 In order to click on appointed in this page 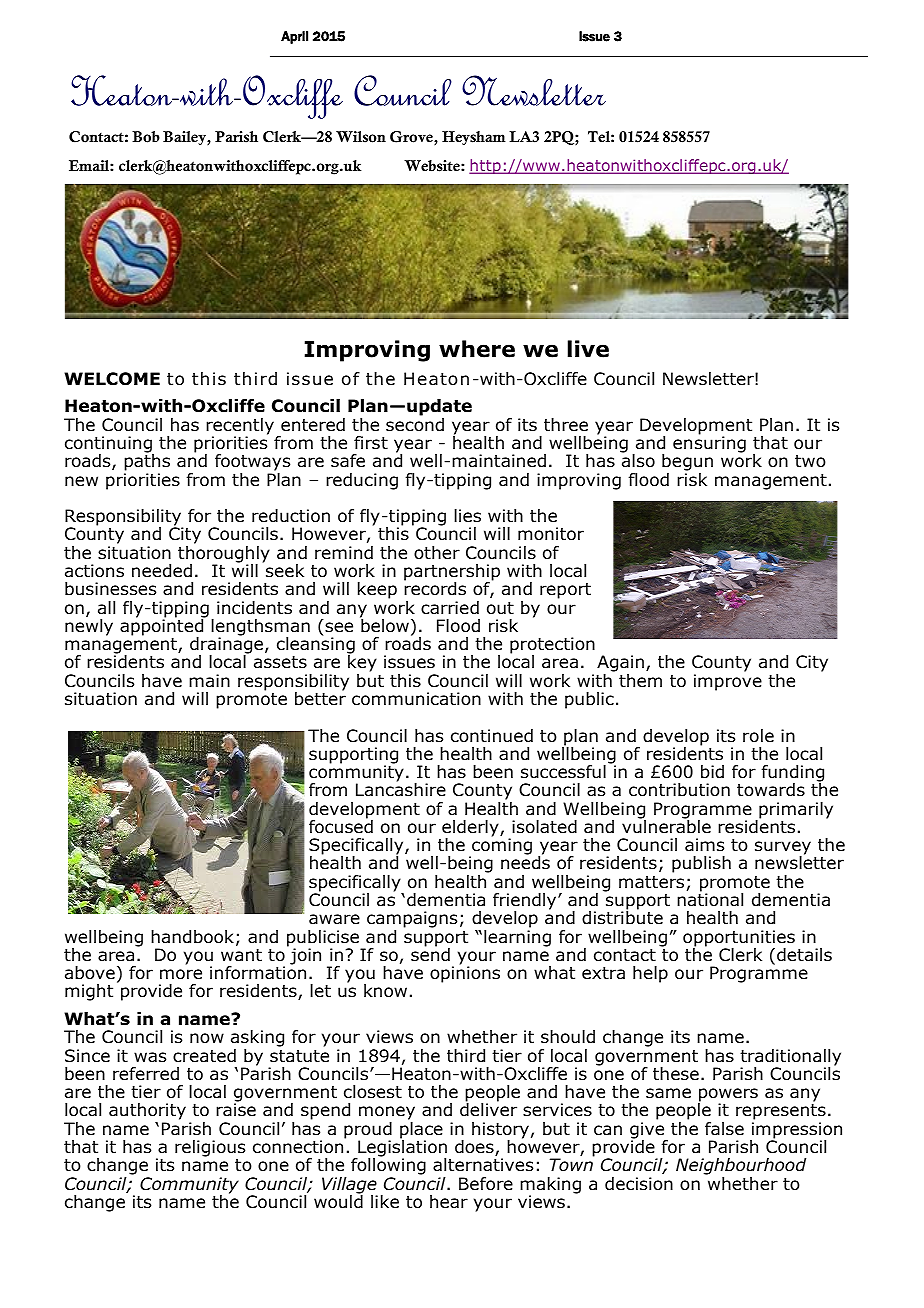, I will do `click(163, 627)`.
